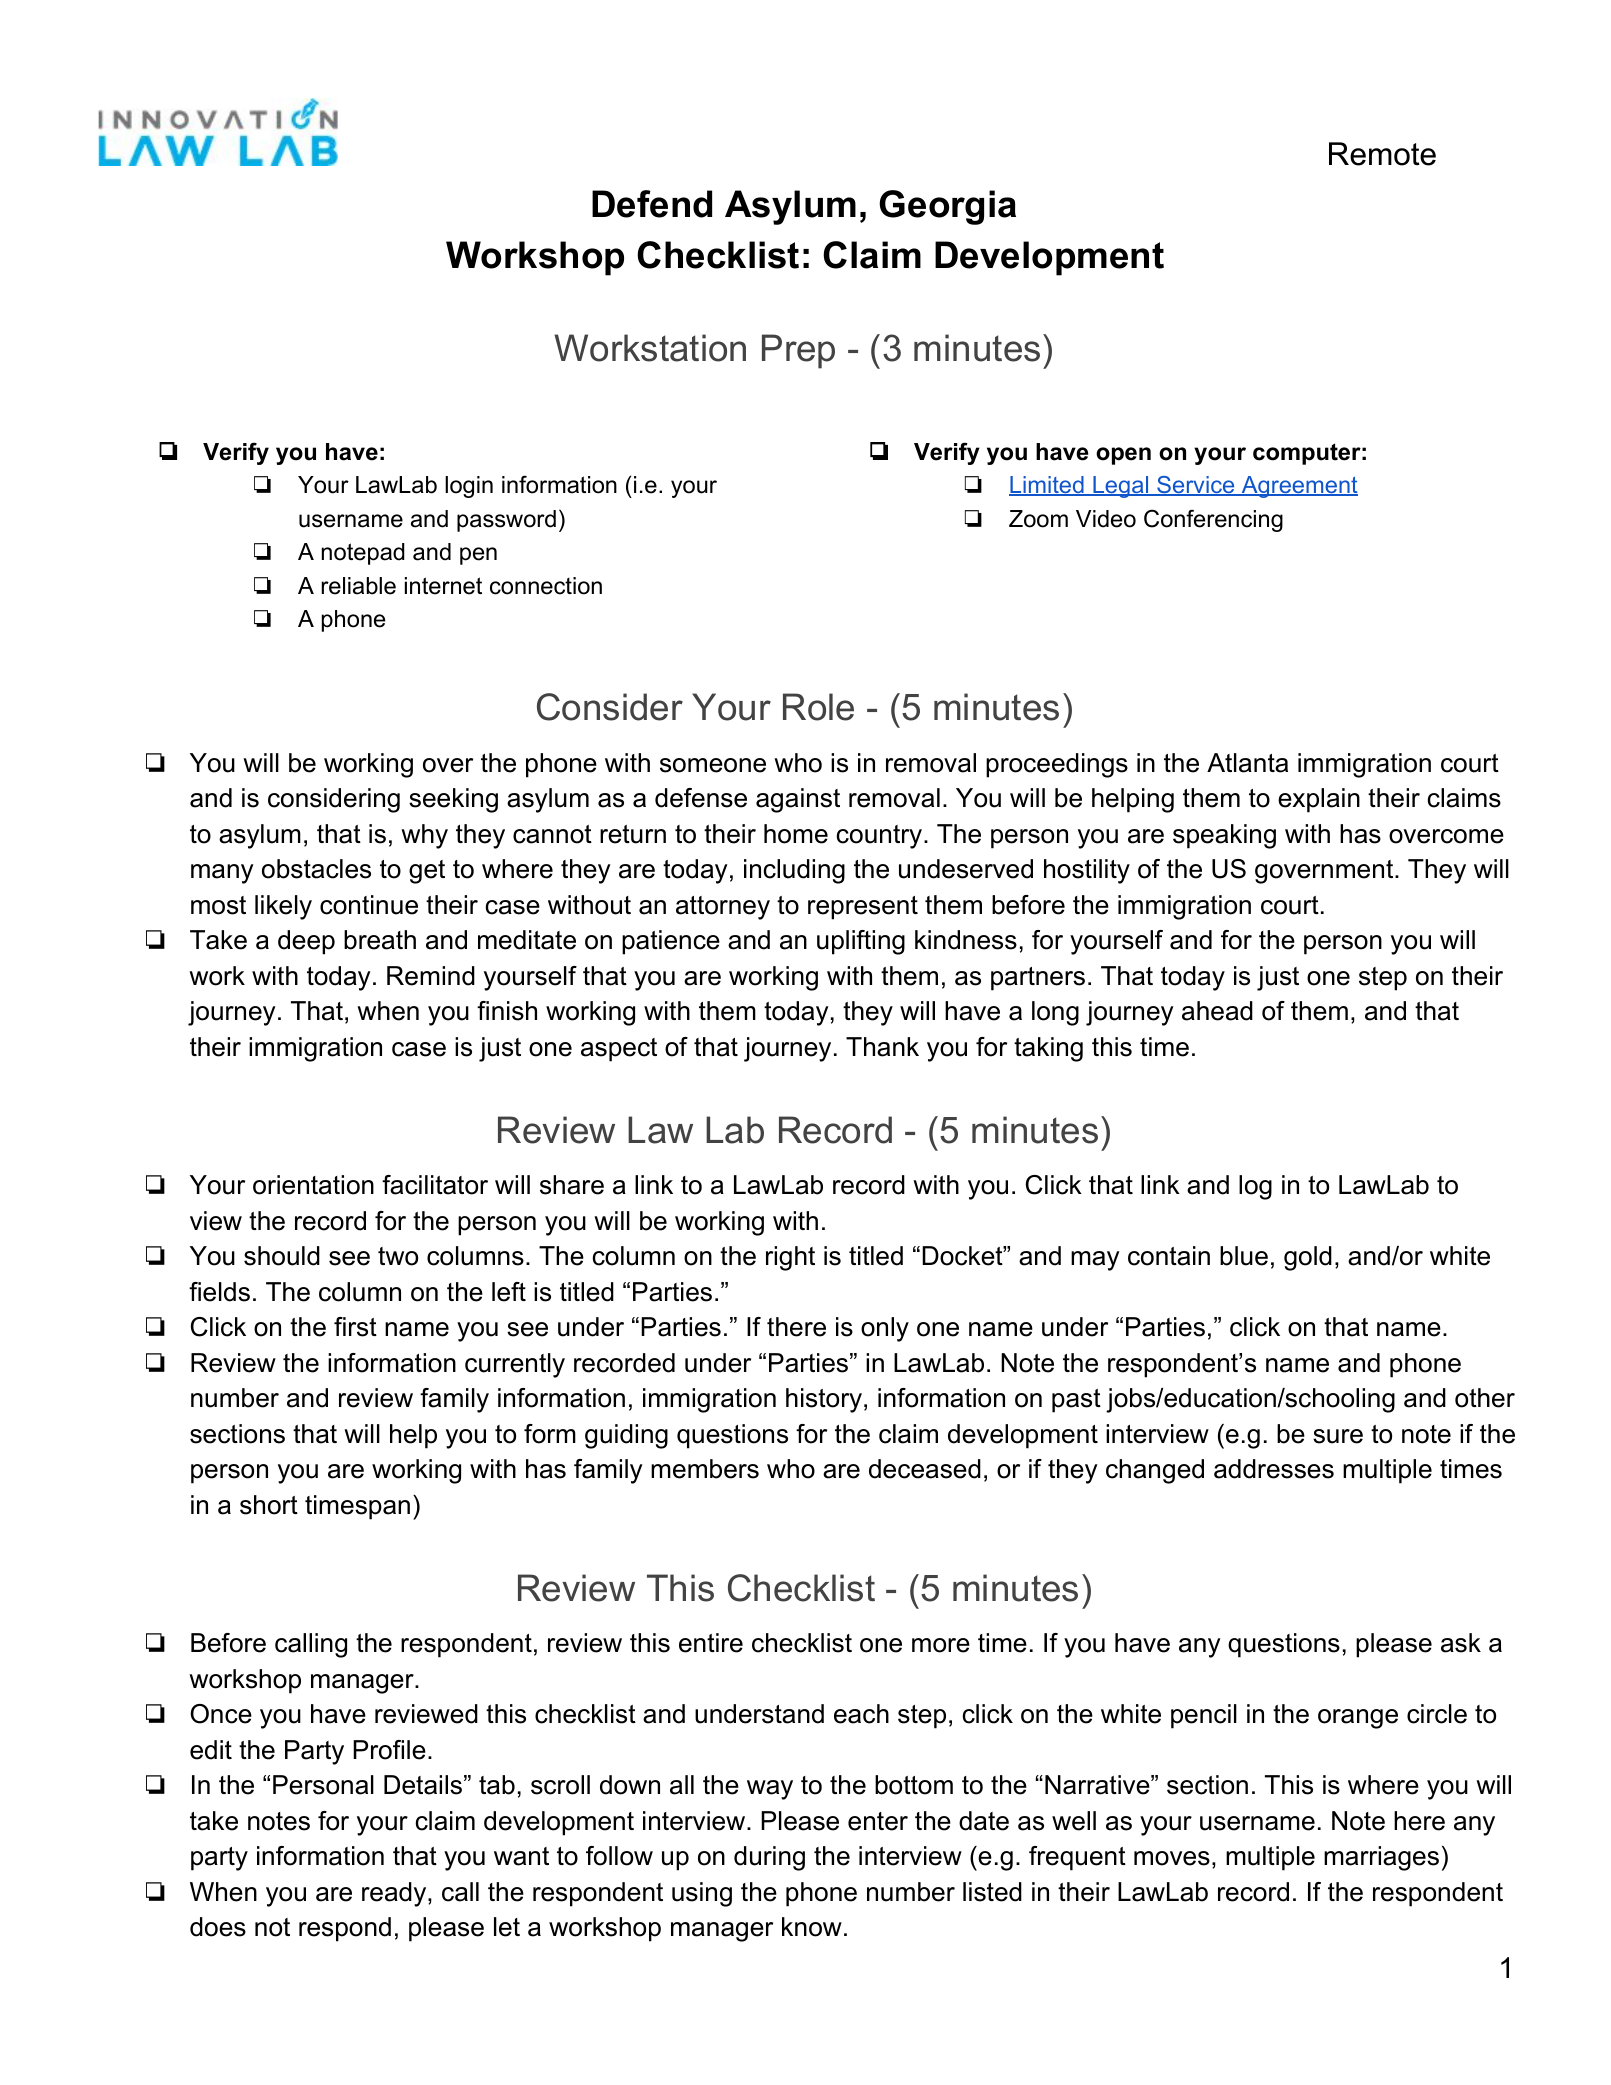  What do you see at coordinates (269, 1505) in the image?
I see `short` at bounding box center [269, 1505].
